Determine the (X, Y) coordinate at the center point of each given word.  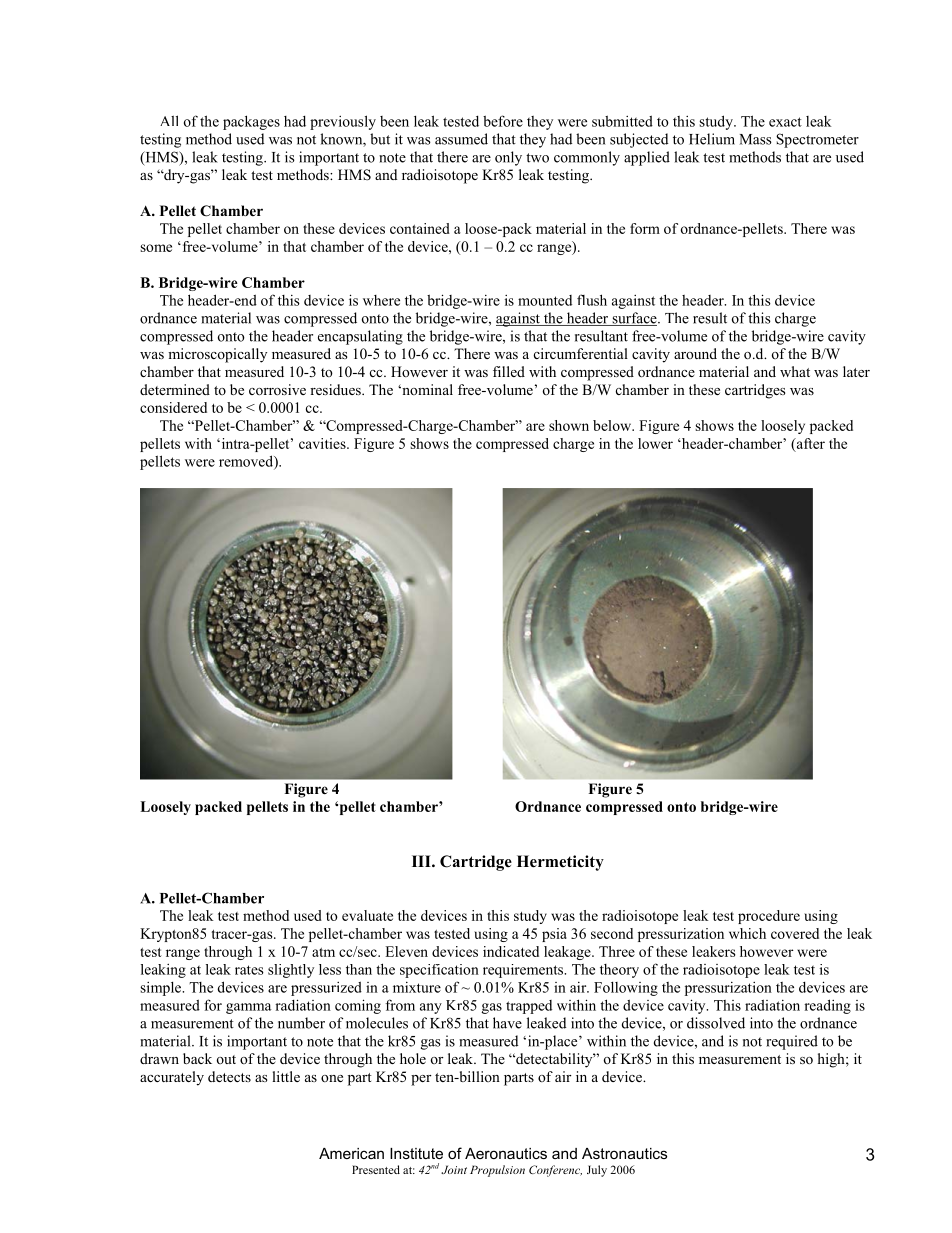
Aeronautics (506, 1153)
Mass (756, 139)
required (792, 1042)
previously (343, 122)
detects (229, 1076)
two (537, 158)
